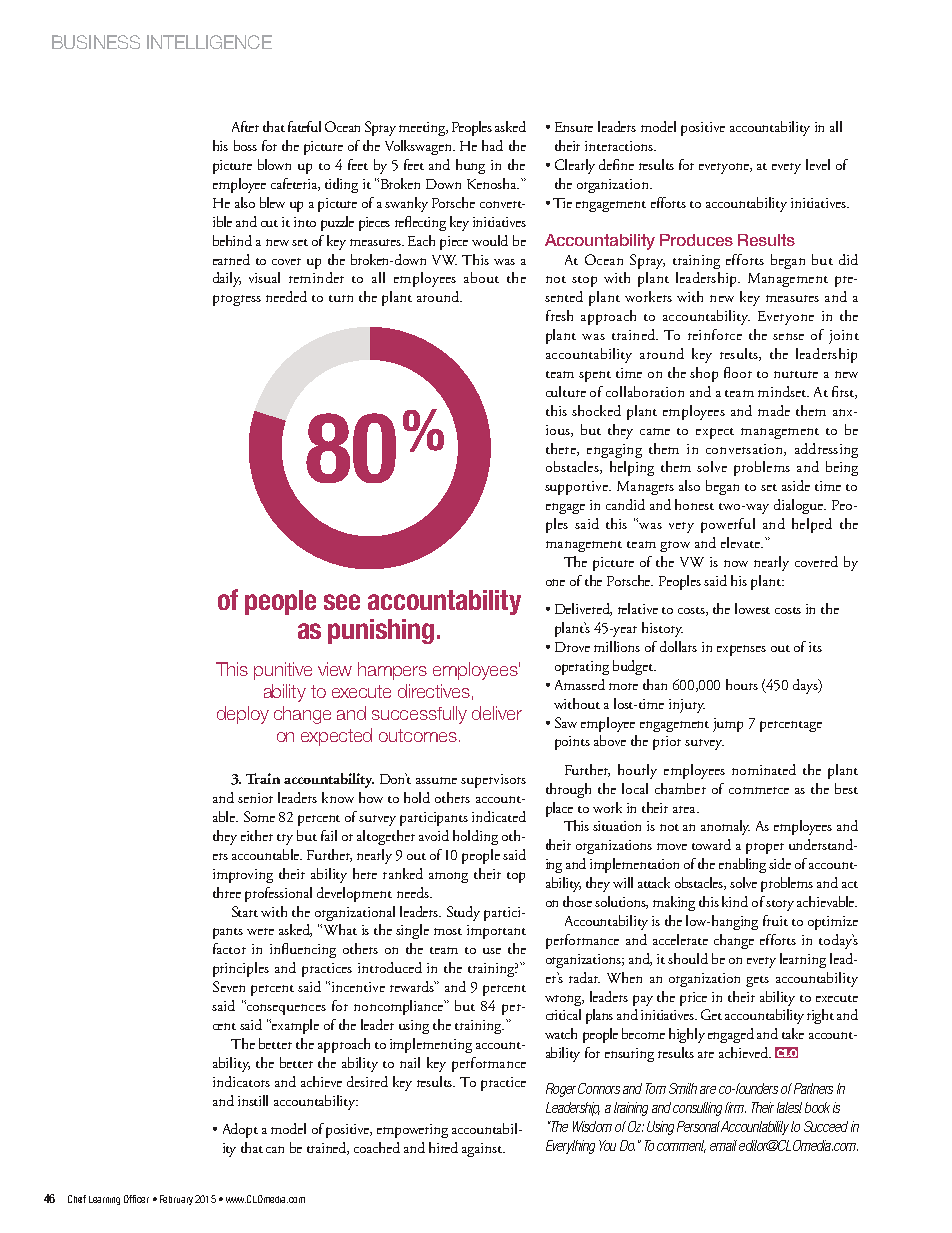 The width and height of the screenshot is (952, 1233). What do you see at coordinates (381, 631) in the screenshot?
I see `punishing` at bounding box center [381, 631].
